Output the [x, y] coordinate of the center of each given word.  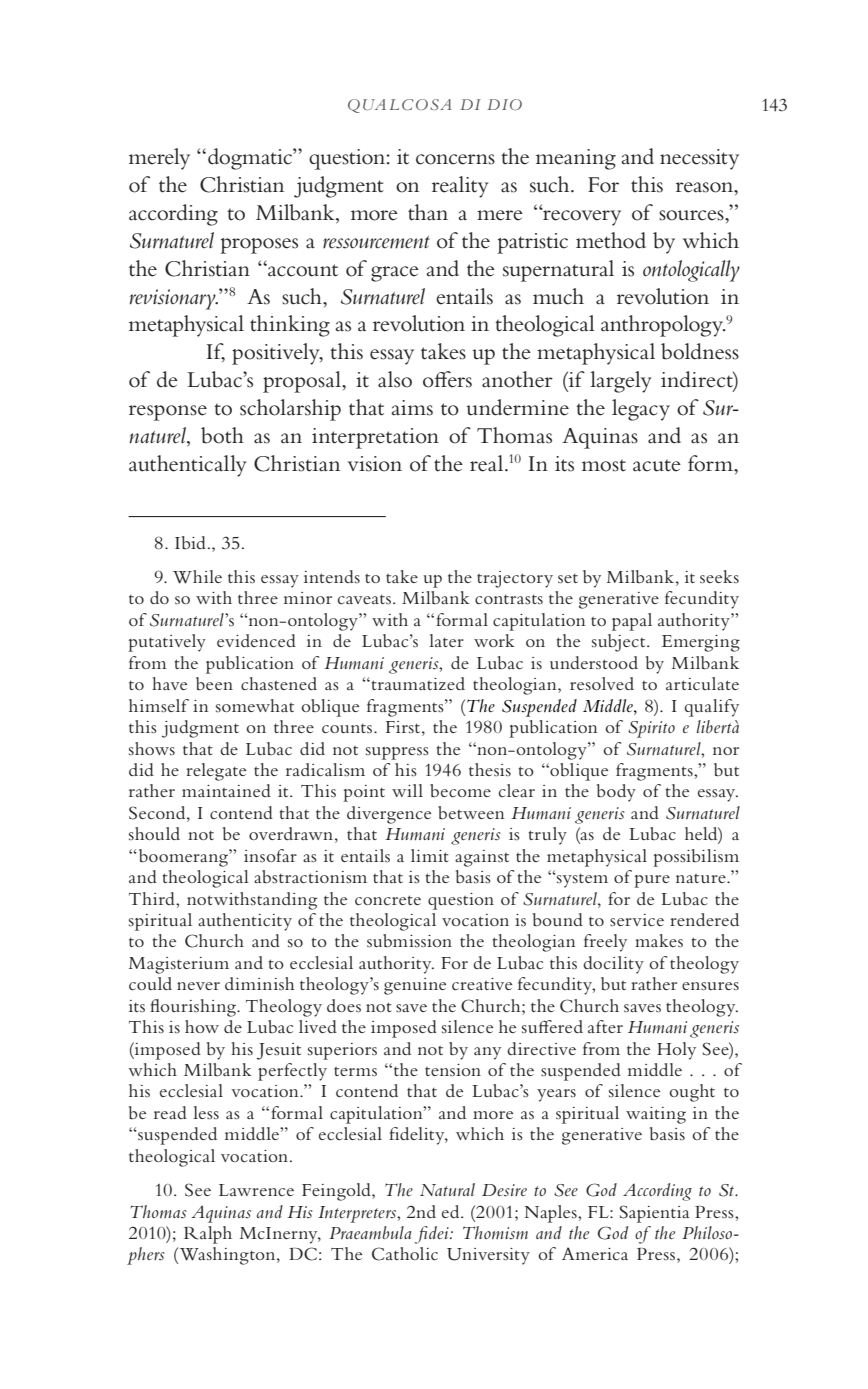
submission [409, 940]
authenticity [245, 922]
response [168, 413]
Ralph [208, 1235]
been [214, 684]
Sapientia [654, 1214]
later [446, 640]
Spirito [651, 729]
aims [412, 408]
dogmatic [251, 159]
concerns [455, 159]
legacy [641, 410]
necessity [699, 159]
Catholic [405, 1254]
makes [659, 940]
